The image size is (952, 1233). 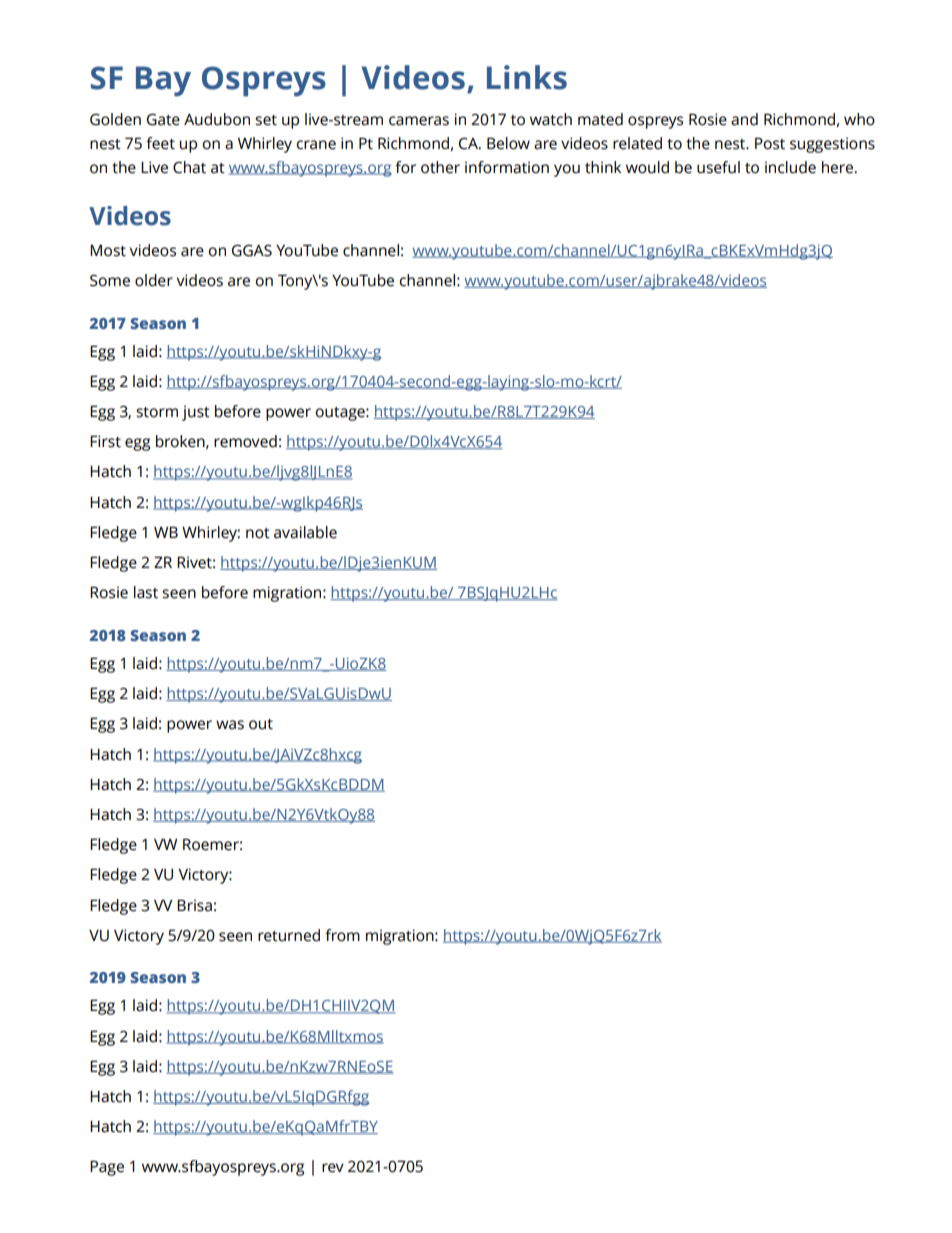 What do you see at coordinates (105, 441) in the screenshot?
I see `First` at bounding box center [105, 441].
